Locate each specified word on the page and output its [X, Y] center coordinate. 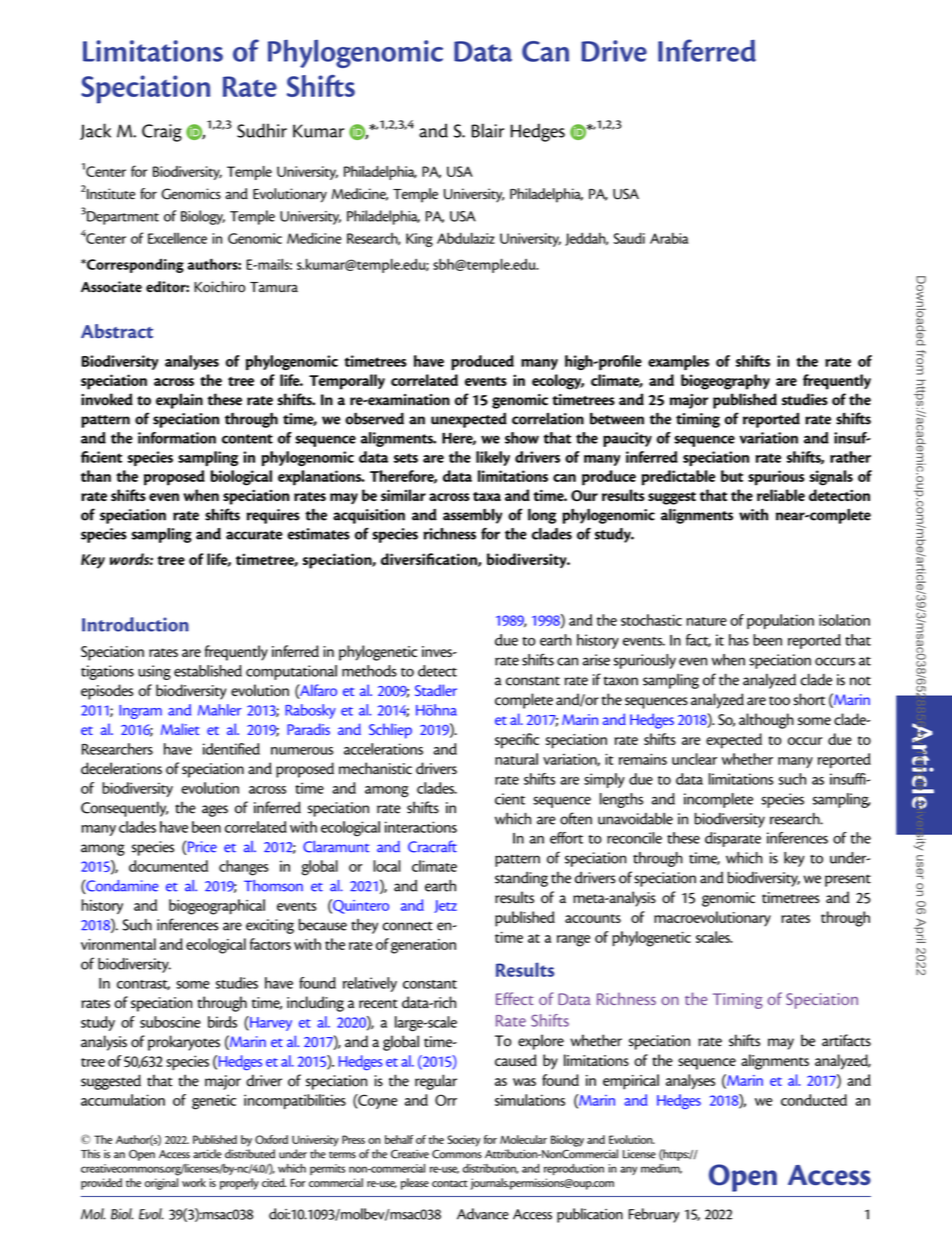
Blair [488, 130]
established [208, 671]
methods [369, 671]
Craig [162, 133]
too [779, 701]
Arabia [669, 238]
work [194, 1182]
